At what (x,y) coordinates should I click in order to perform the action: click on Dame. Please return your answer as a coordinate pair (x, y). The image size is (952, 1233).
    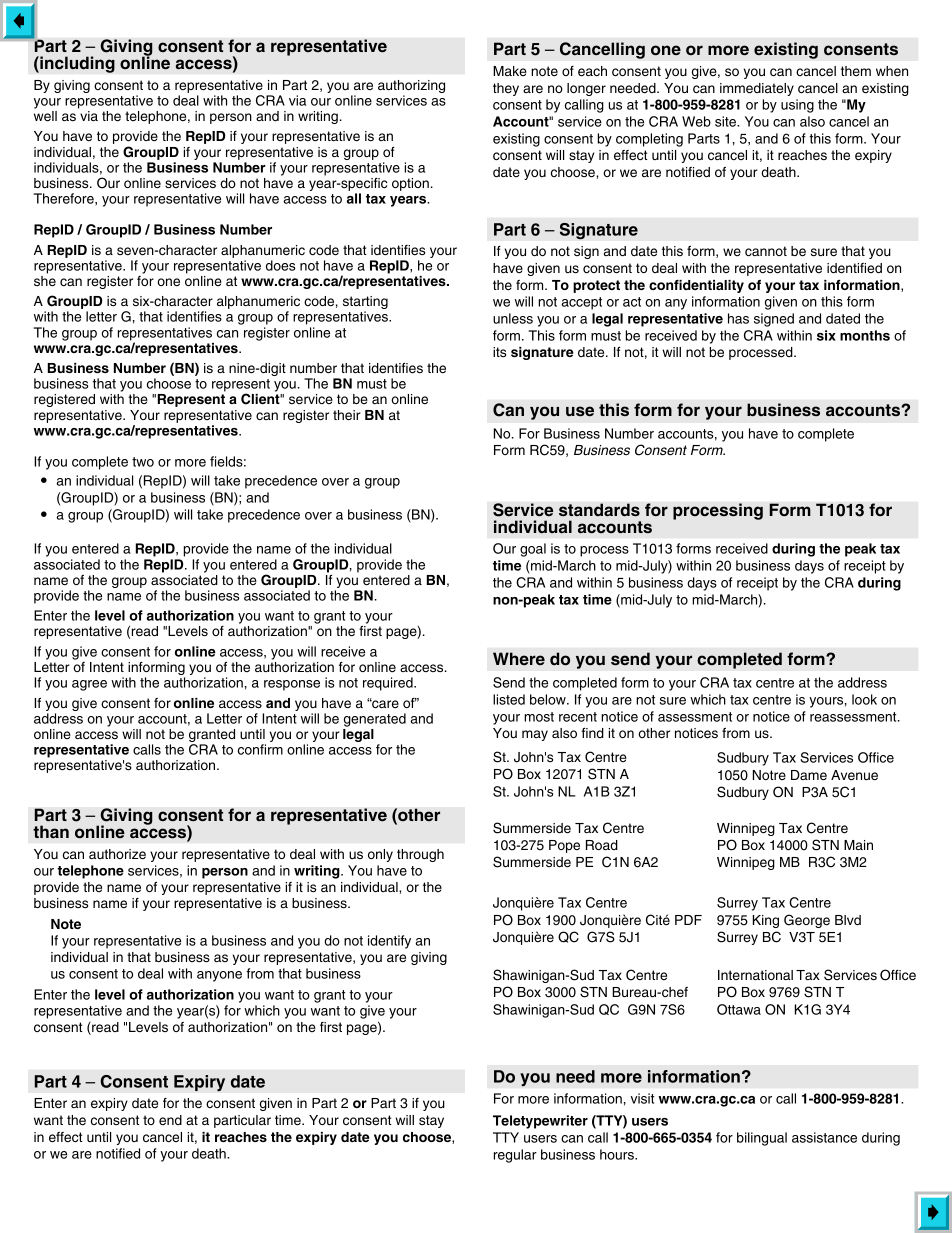
    Looking at the image, I should click on (809, 775).
